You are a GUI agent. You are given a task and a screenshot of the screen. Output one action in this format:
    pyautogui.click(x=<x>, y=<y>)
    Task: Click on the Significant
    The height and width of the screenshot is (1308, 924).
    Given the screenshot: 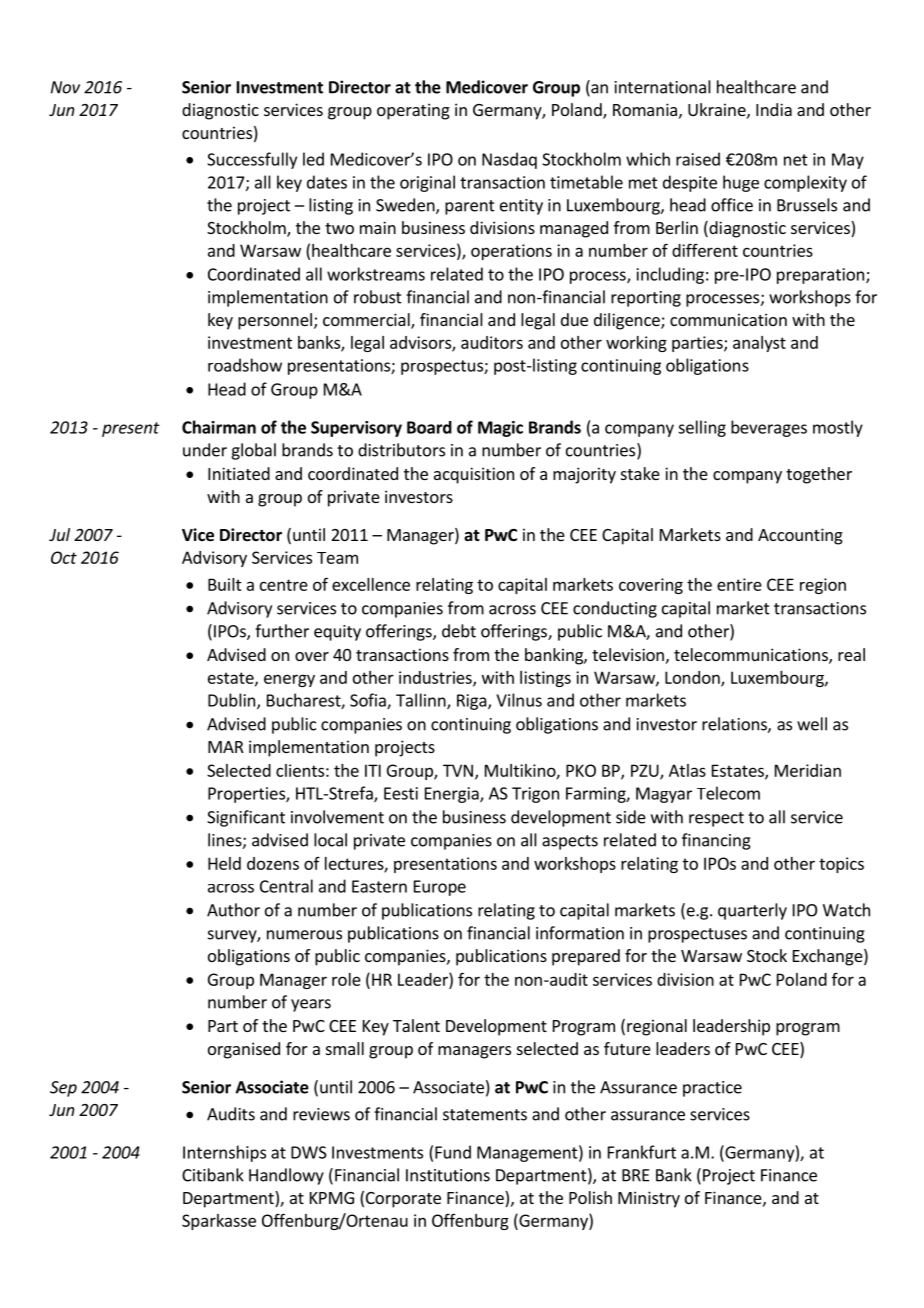 What is the action you would take?
    pyautogui.click(x=246, y=818)
